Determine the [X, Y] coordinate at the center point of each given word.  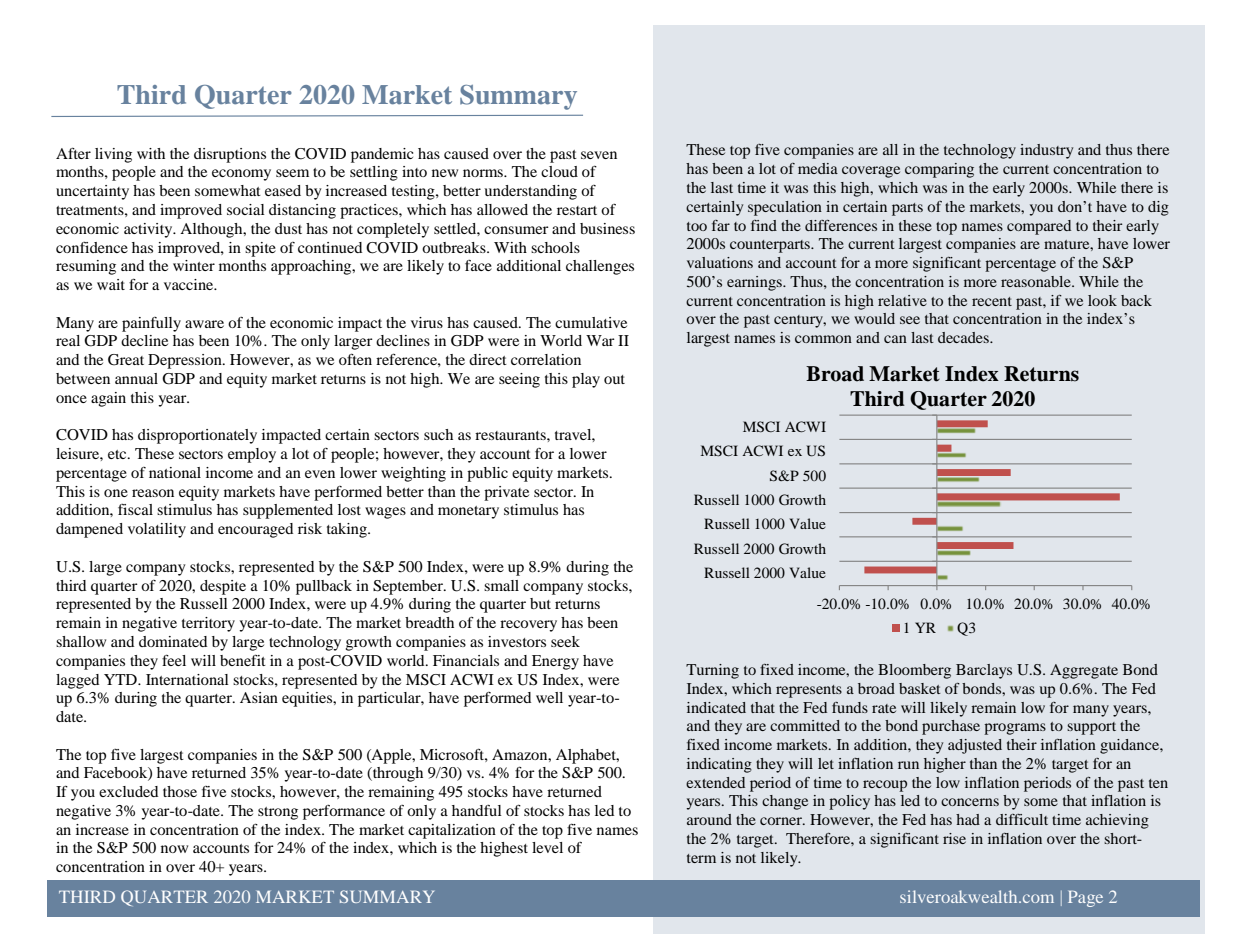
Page [1085, 898]
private [506, 493]
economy [241, 175]
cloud [559, 171]
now [174, 849]
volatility [157, 530]
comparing [939, 170]
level [547, 847]
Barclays [984, 671]
